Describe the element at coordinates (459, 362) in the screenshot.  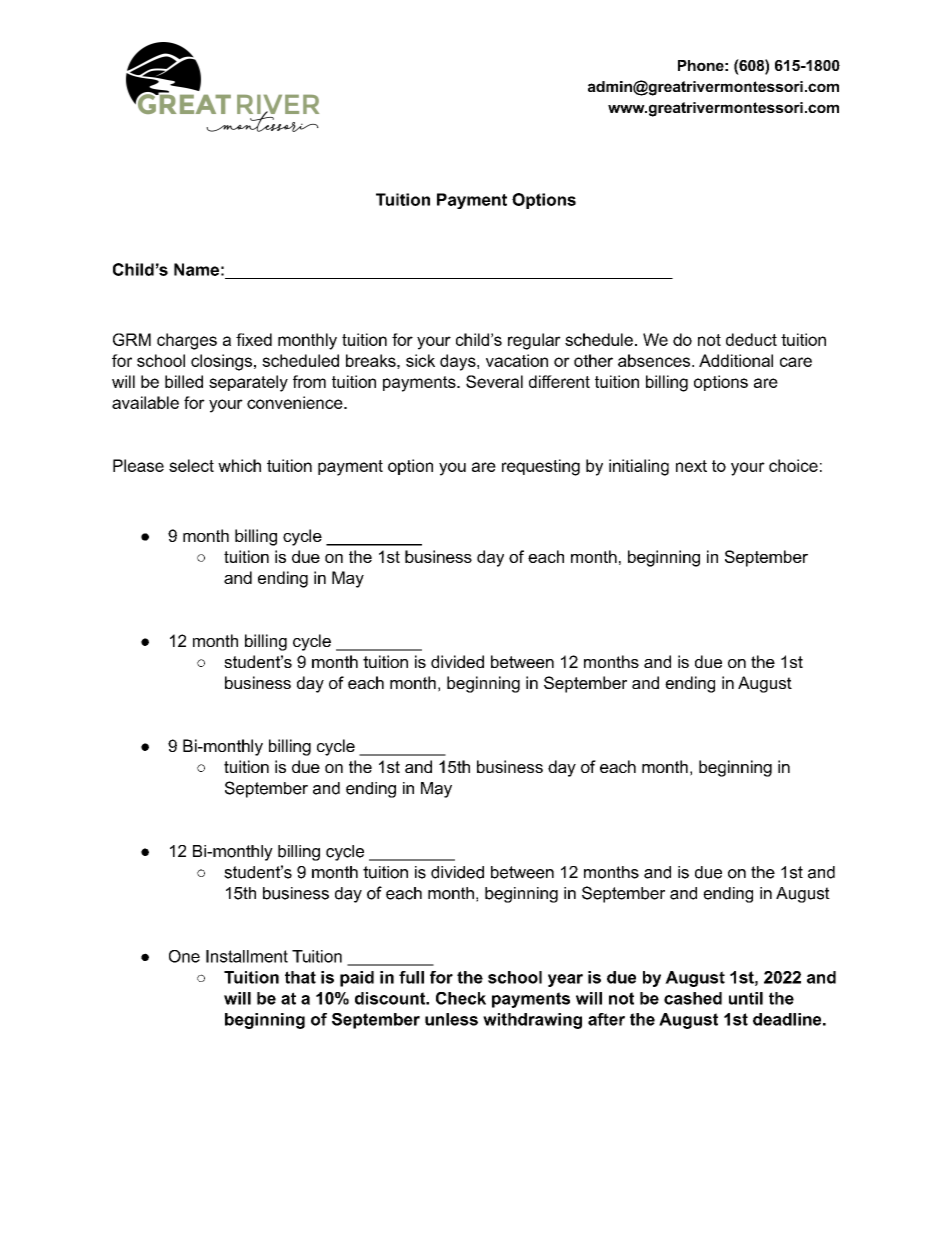
I see `days` at that location.
